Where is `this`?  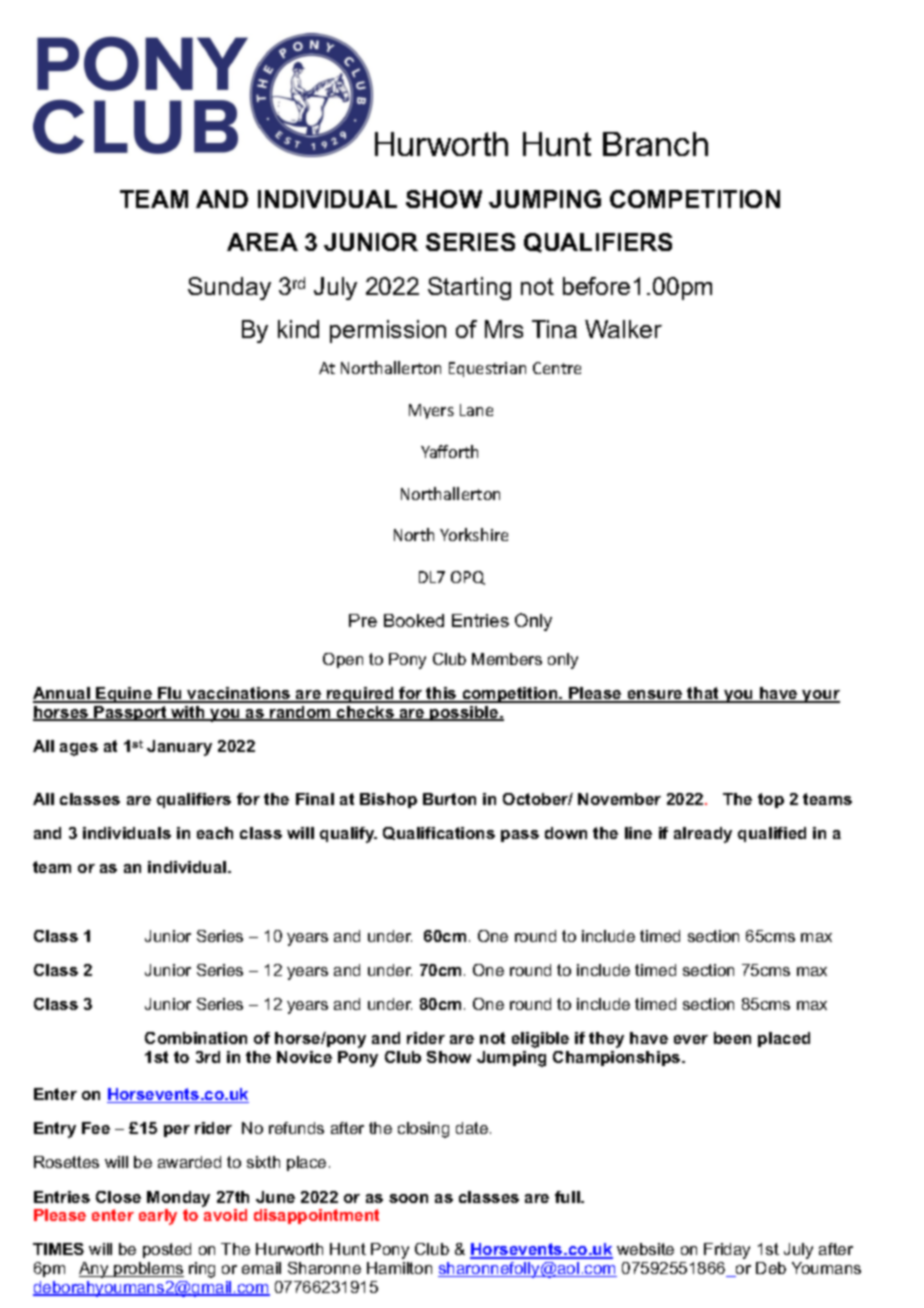 this is located at coordinates (442, 694).
